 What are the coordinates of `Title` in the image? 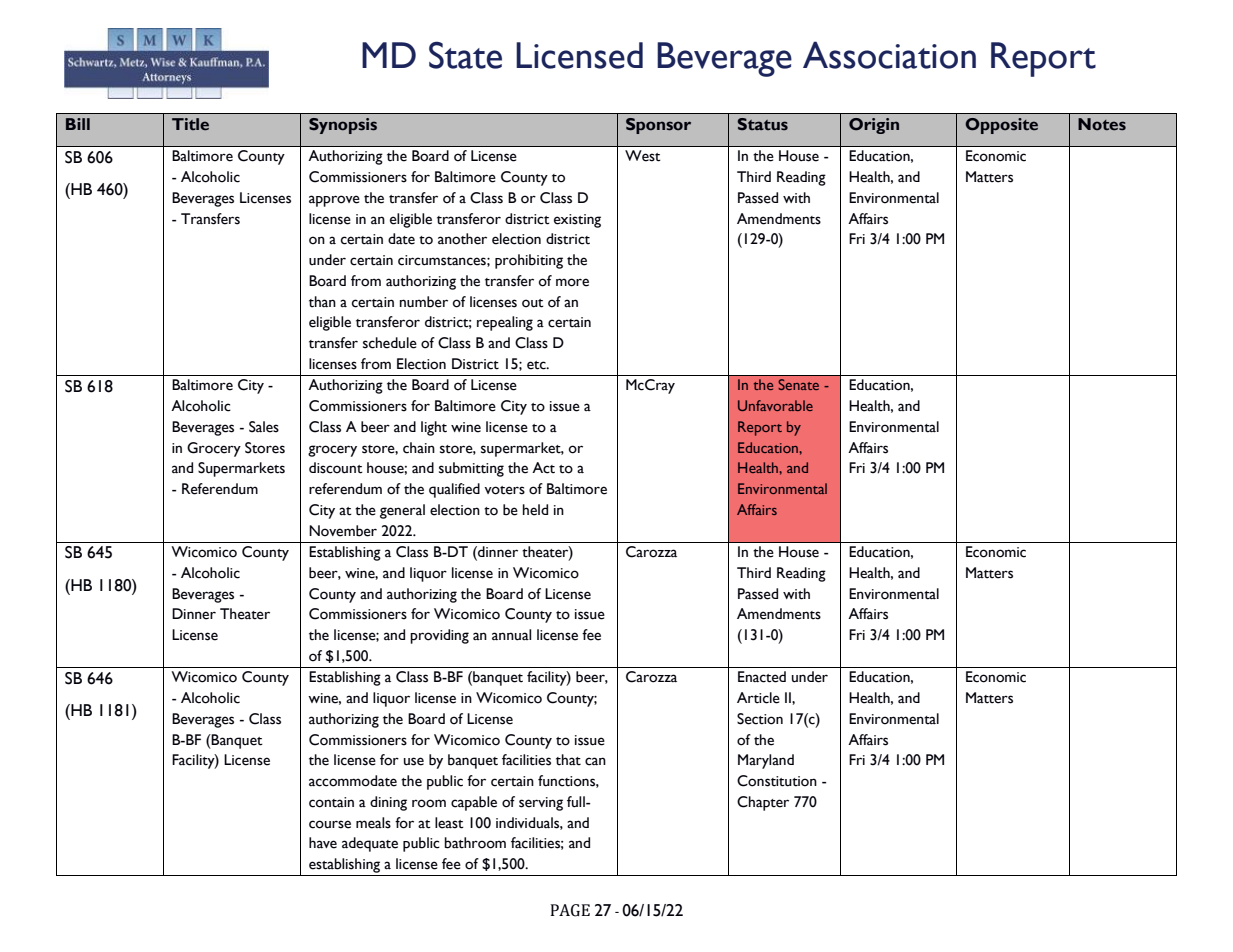 It's located at (190, 124).
